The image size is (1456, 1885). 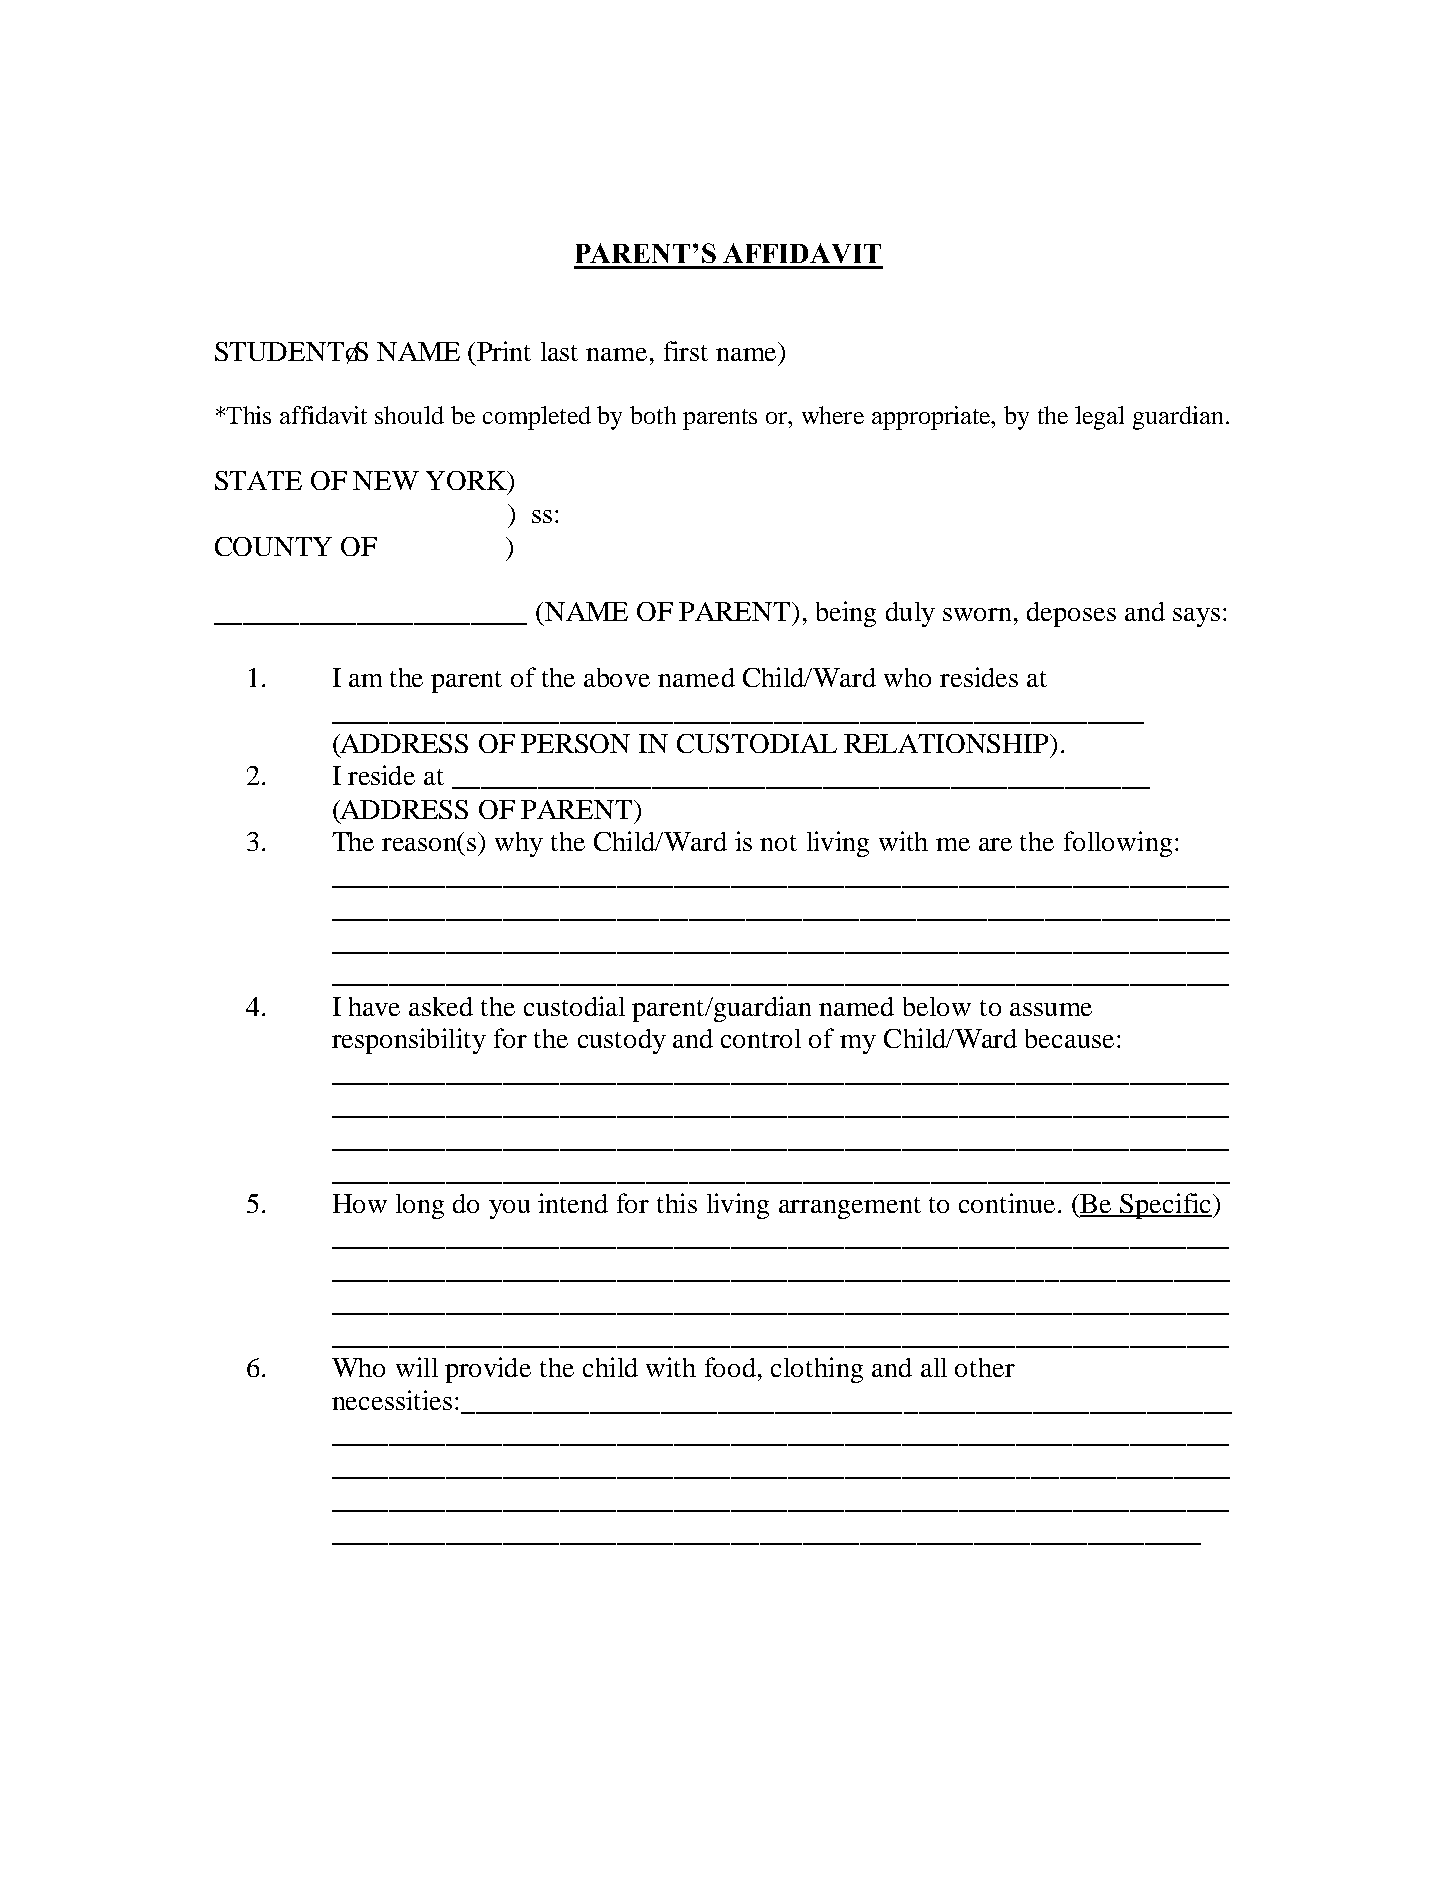 I want to click on will, so click(x=417, y=1367).
